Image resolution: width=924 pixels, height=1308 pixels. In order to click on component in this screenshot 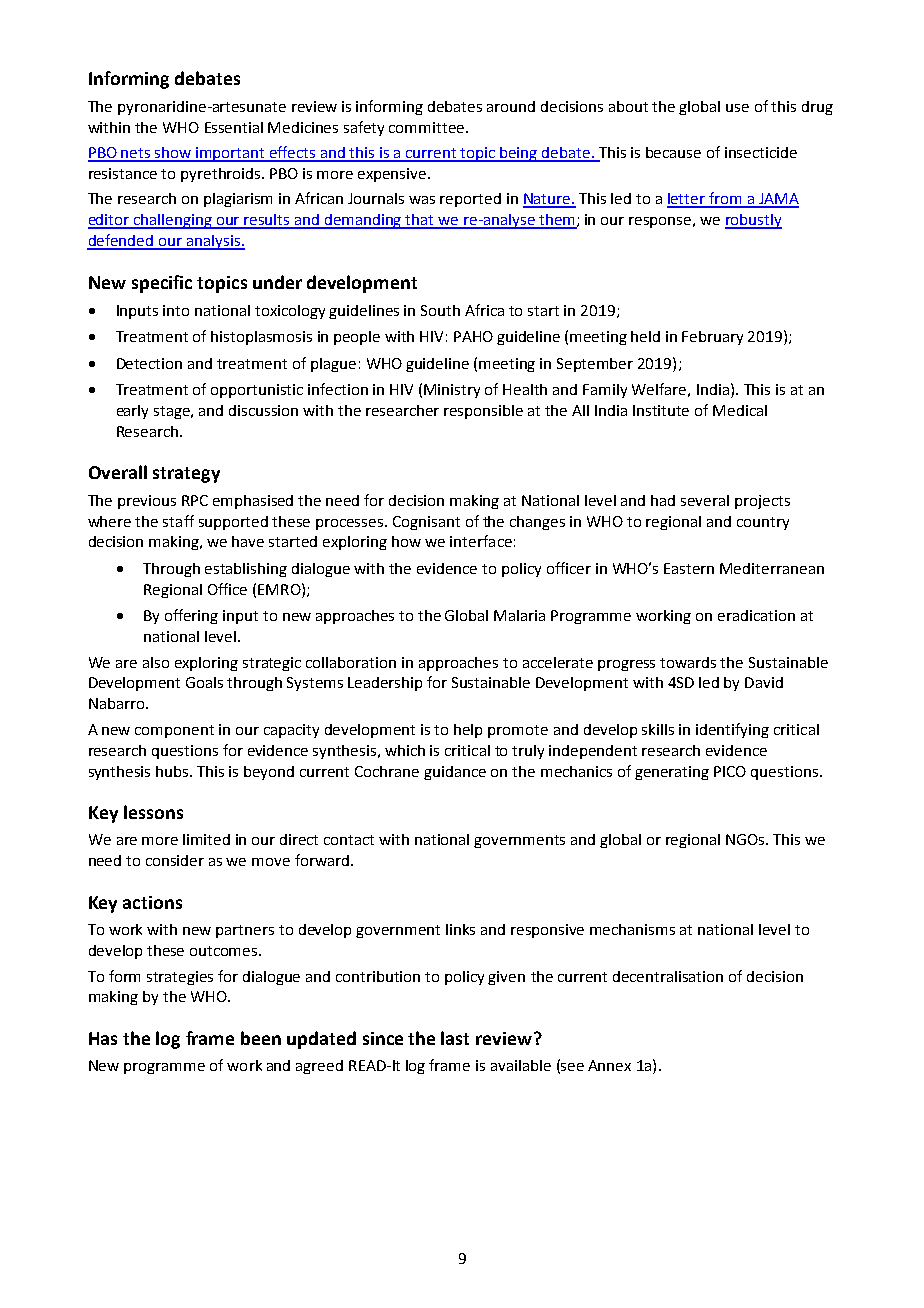, I will do `click(174, 731)`.
